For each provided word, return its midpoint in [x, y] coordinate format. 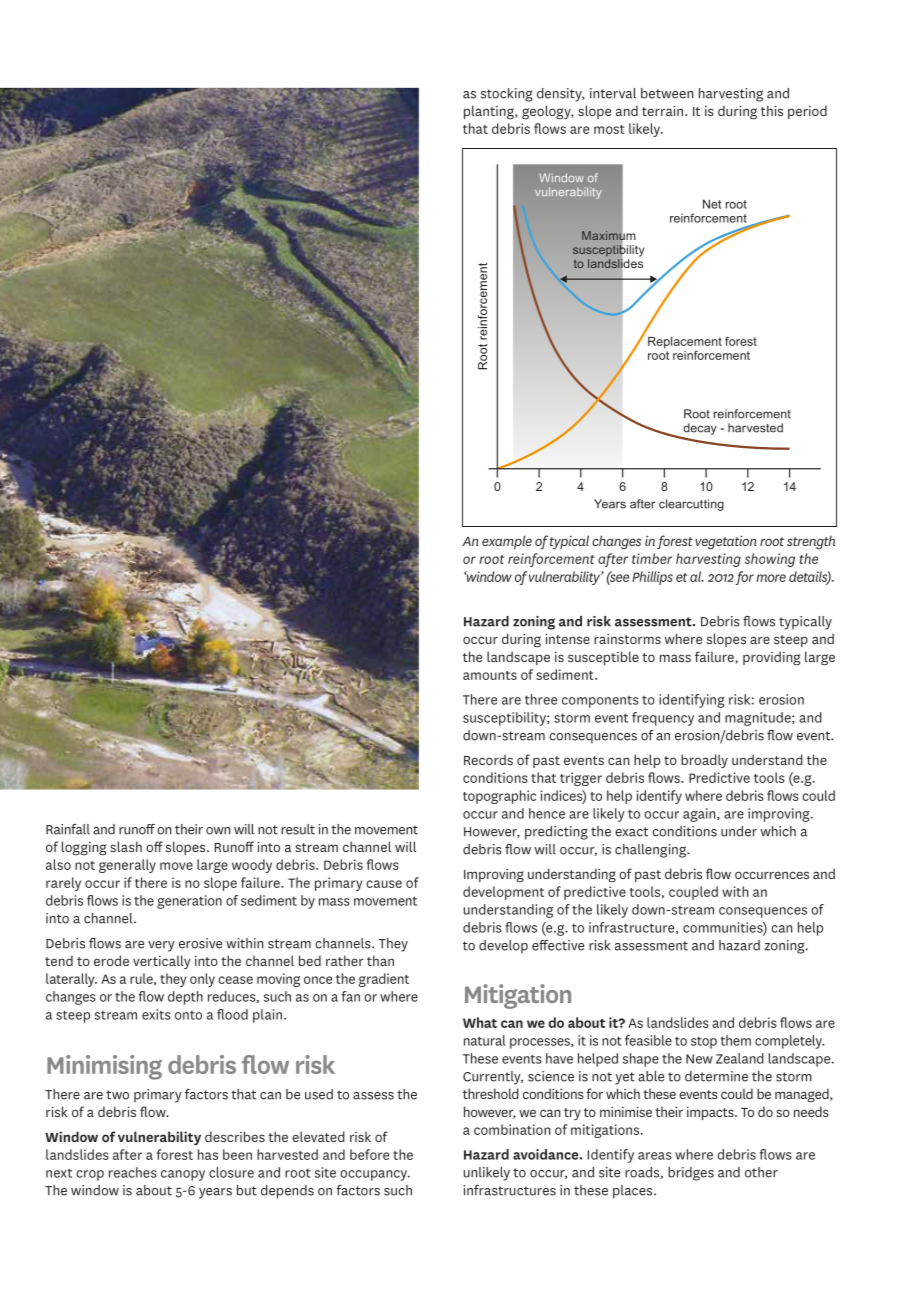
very [161, 946]
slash [126, 846]
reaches [133, 1172]
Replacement [685, 344]
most [609, 129]
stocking [506, 95]
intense [567, 638]
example [507, 542]
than [380, 960]
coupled [693, 893]
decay [700, 429]
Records [488, 759]
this [772, 110]
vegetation [726, 542]
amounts [490, 675]
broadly [704, 761]
